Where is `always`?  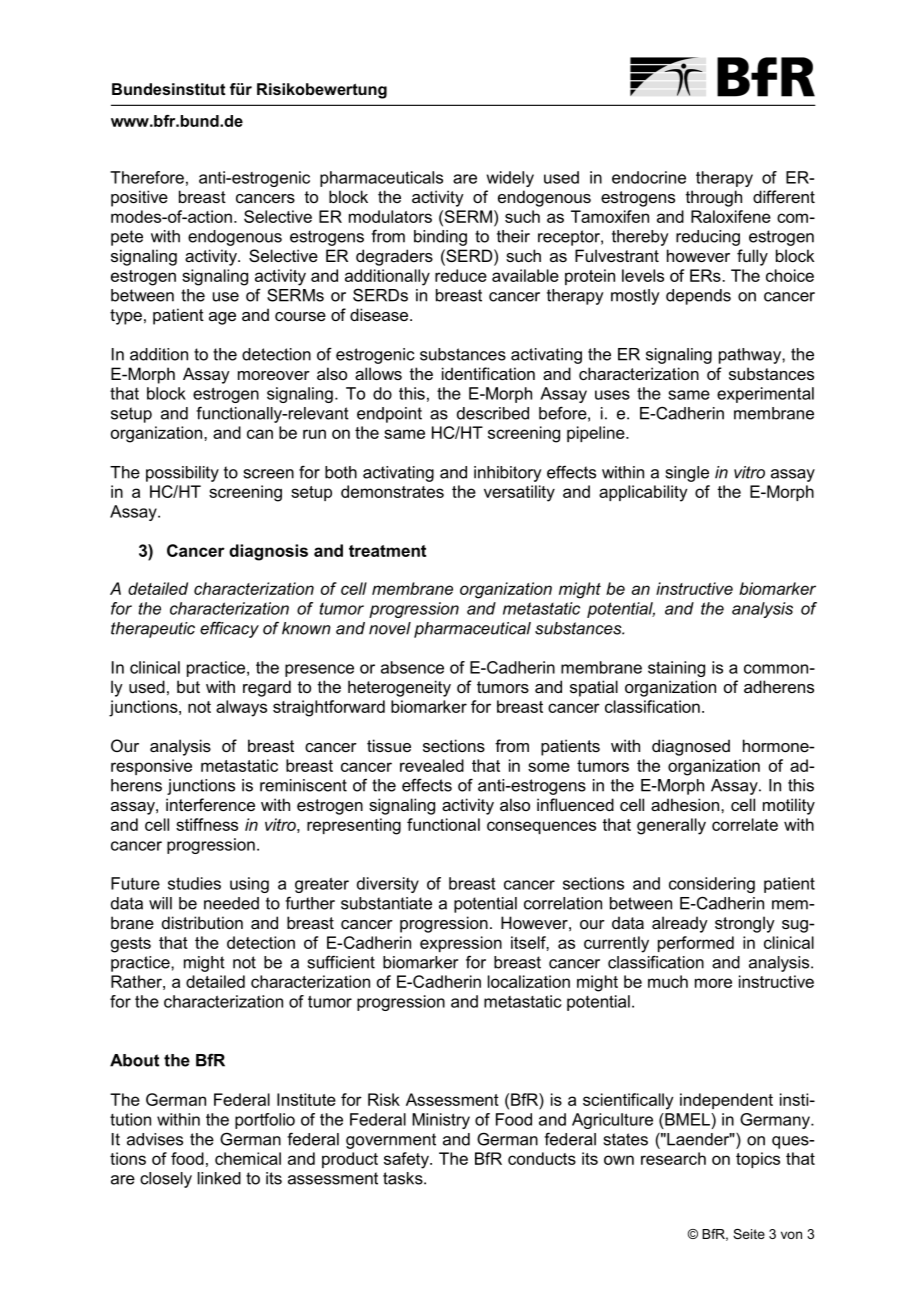 always is located at coordinates (241, 708).
